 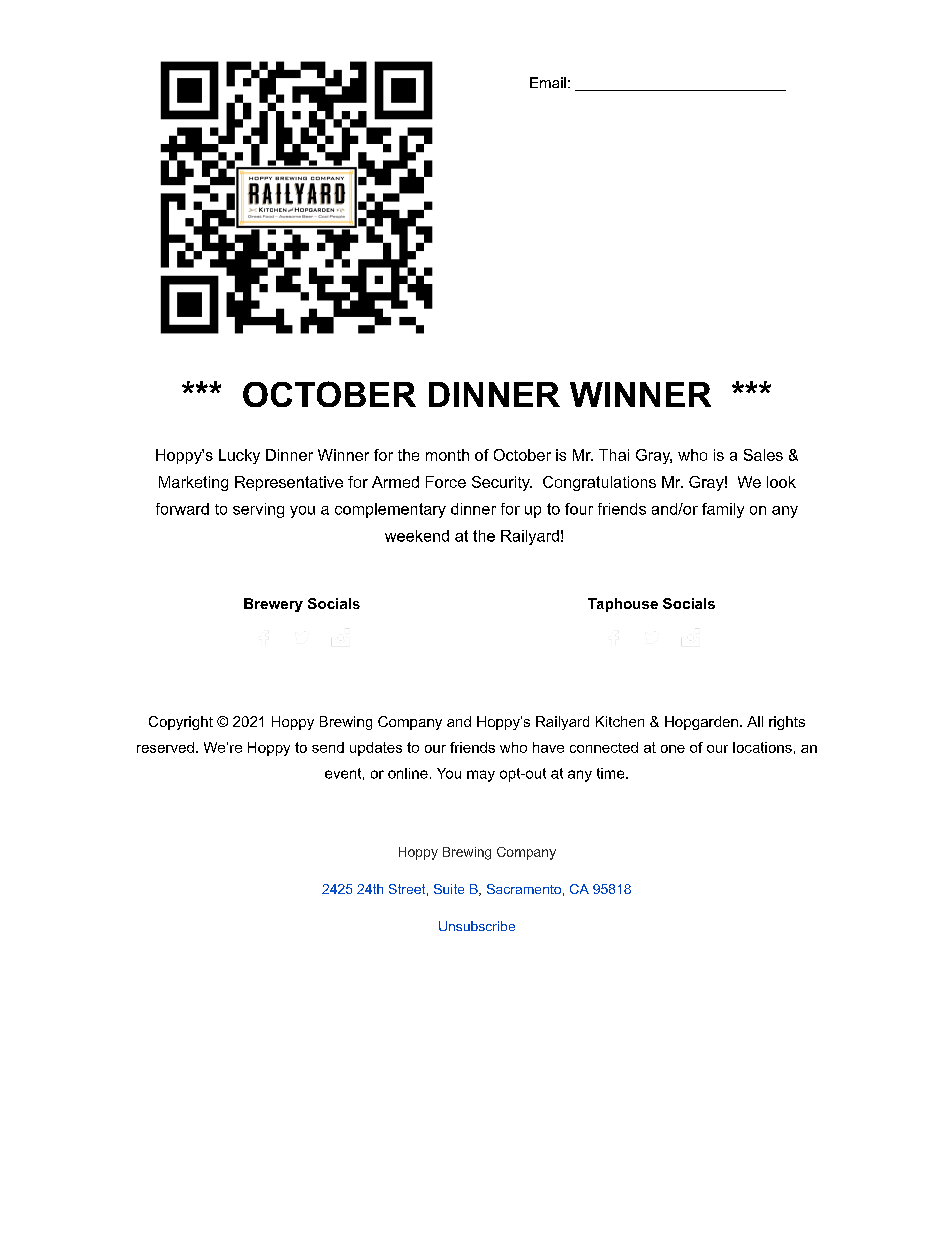 What do you see at coordinates (723, 510) in the screenshot?
I see `family` at bounding box center [723, 510].
